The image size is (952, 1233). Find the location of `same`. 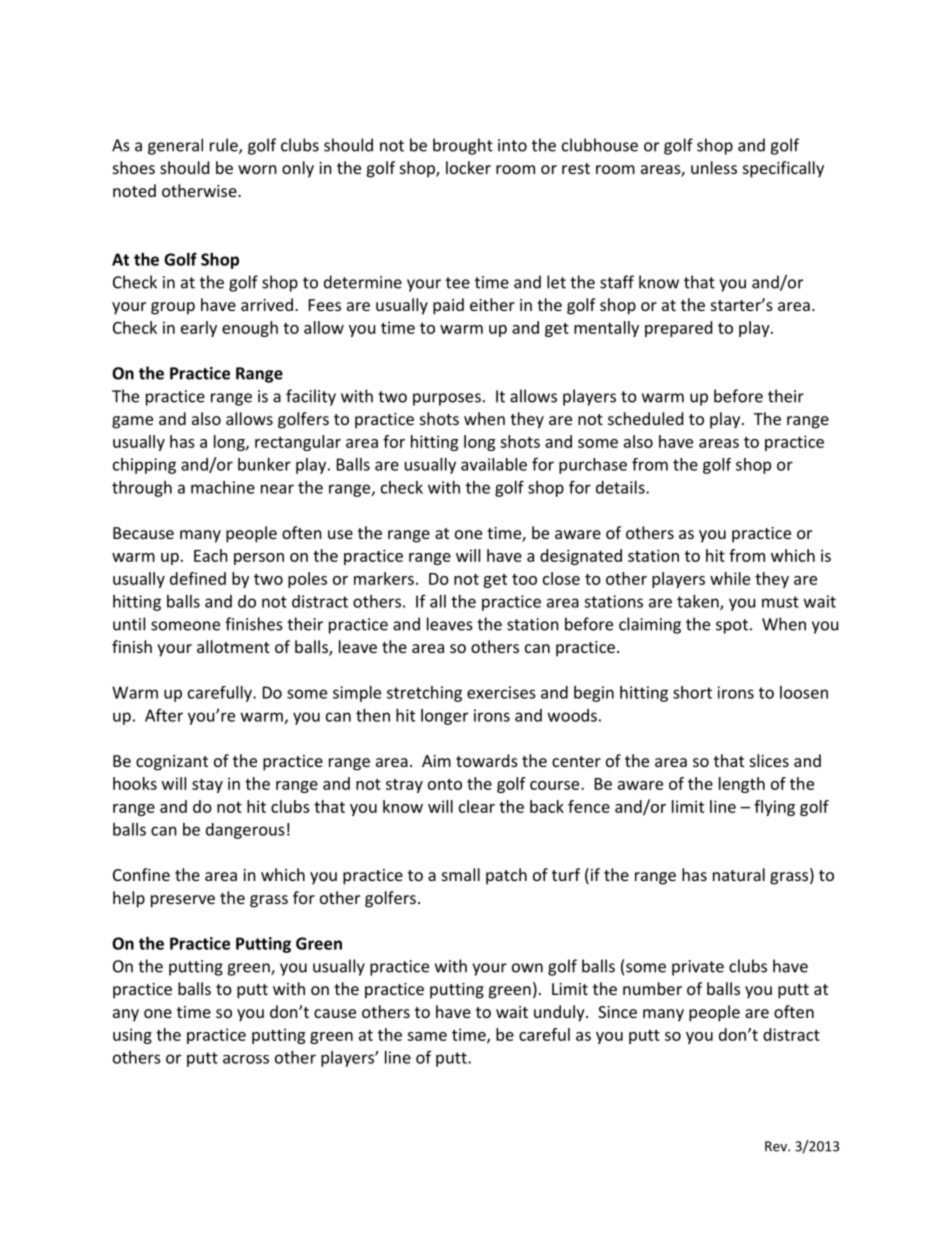

same is located at coordinates (427, 1036).
